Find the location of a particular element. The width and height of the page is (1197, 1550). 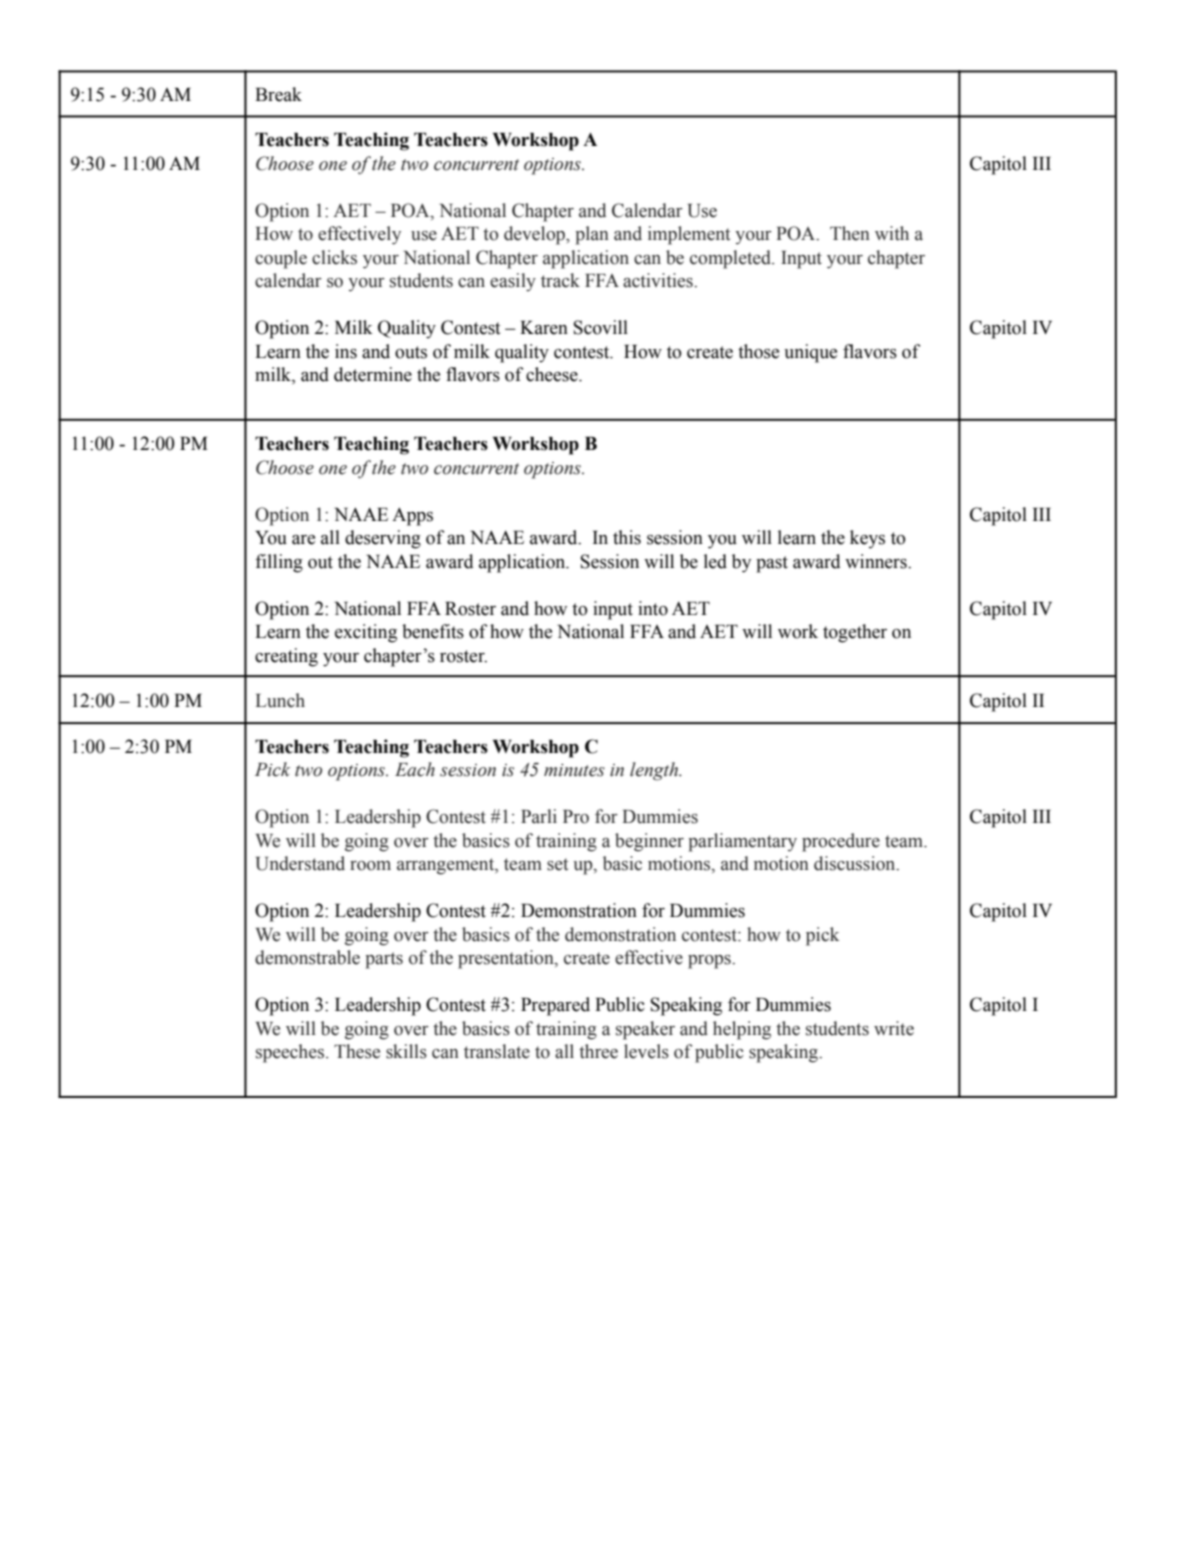

unique is located at coordinates (810, 353).
